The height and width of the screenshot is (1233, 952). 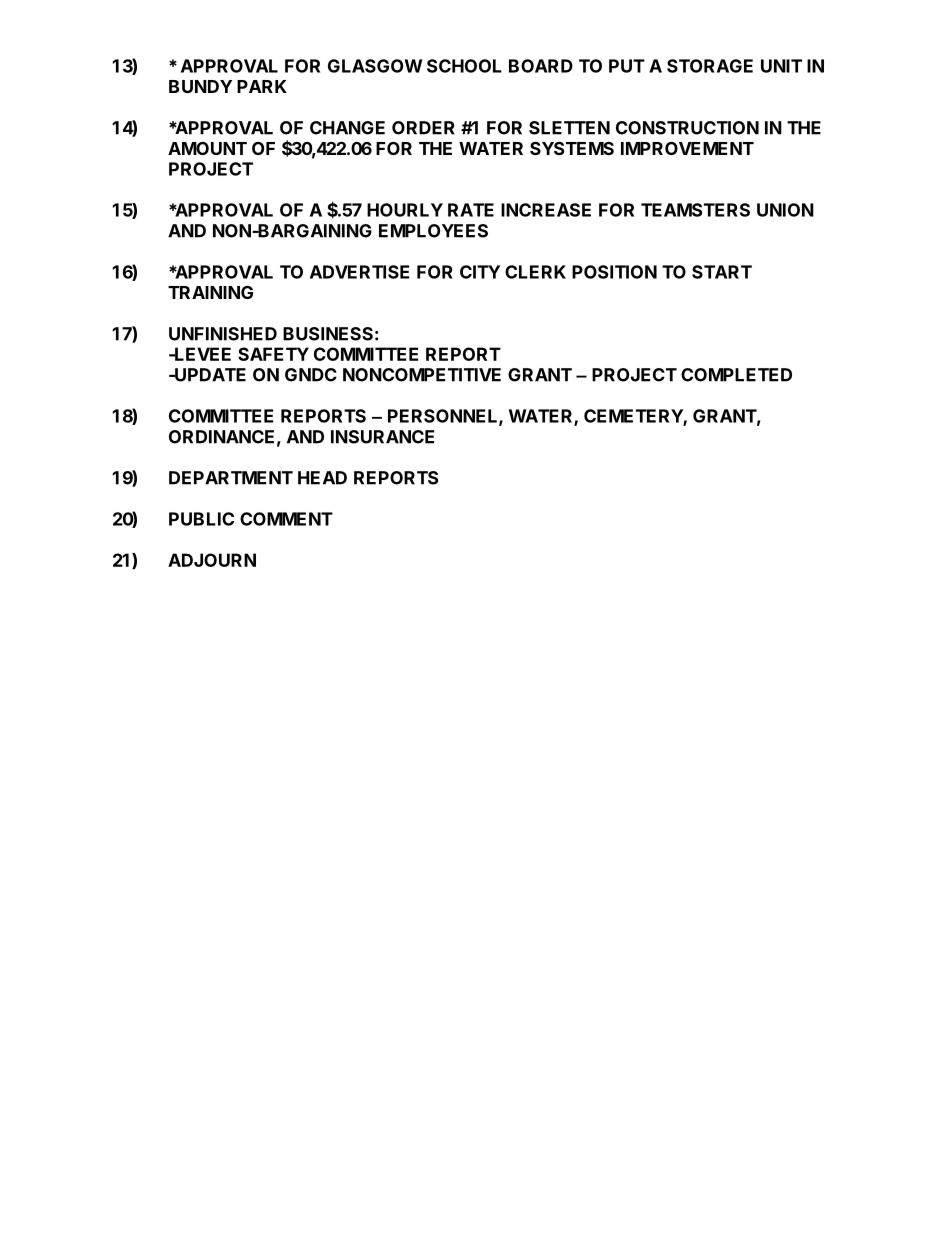 I want to click on RATE, so click(x=471, y=210).
